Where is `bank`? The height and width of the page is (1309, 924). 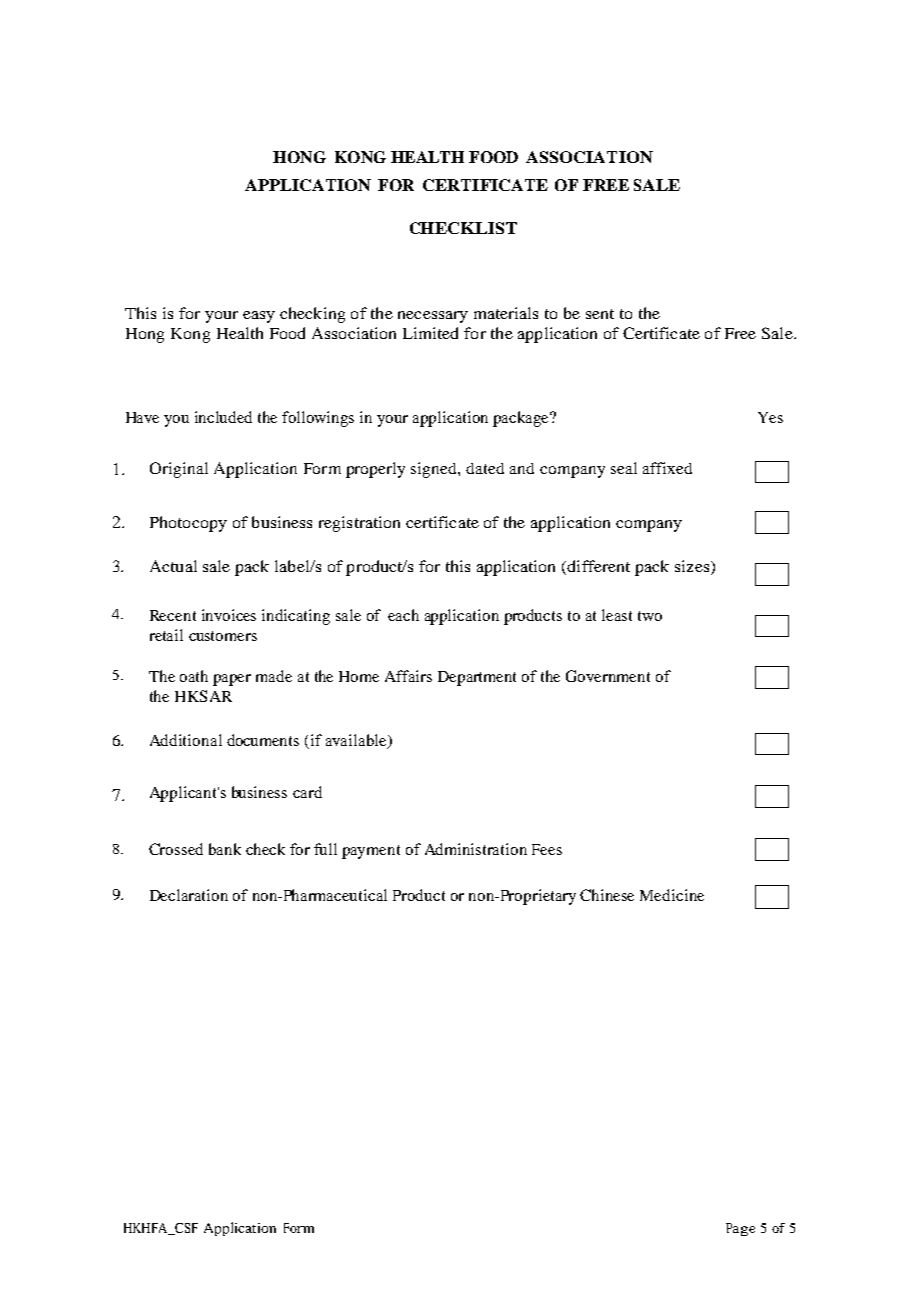 bank is located at coordinates (225, 849).
